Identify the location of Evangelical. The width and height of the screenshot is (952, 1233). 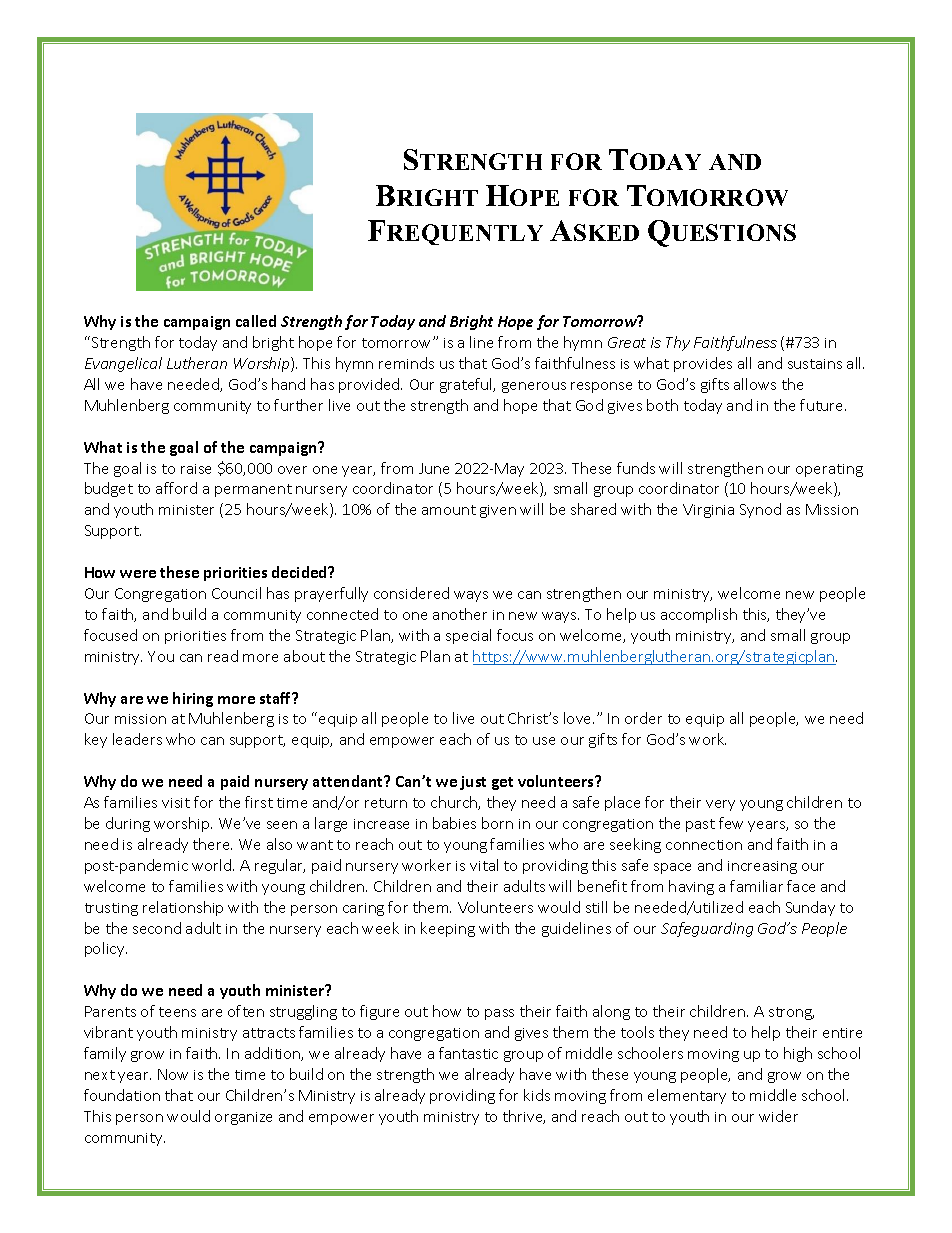
(123, 364).
